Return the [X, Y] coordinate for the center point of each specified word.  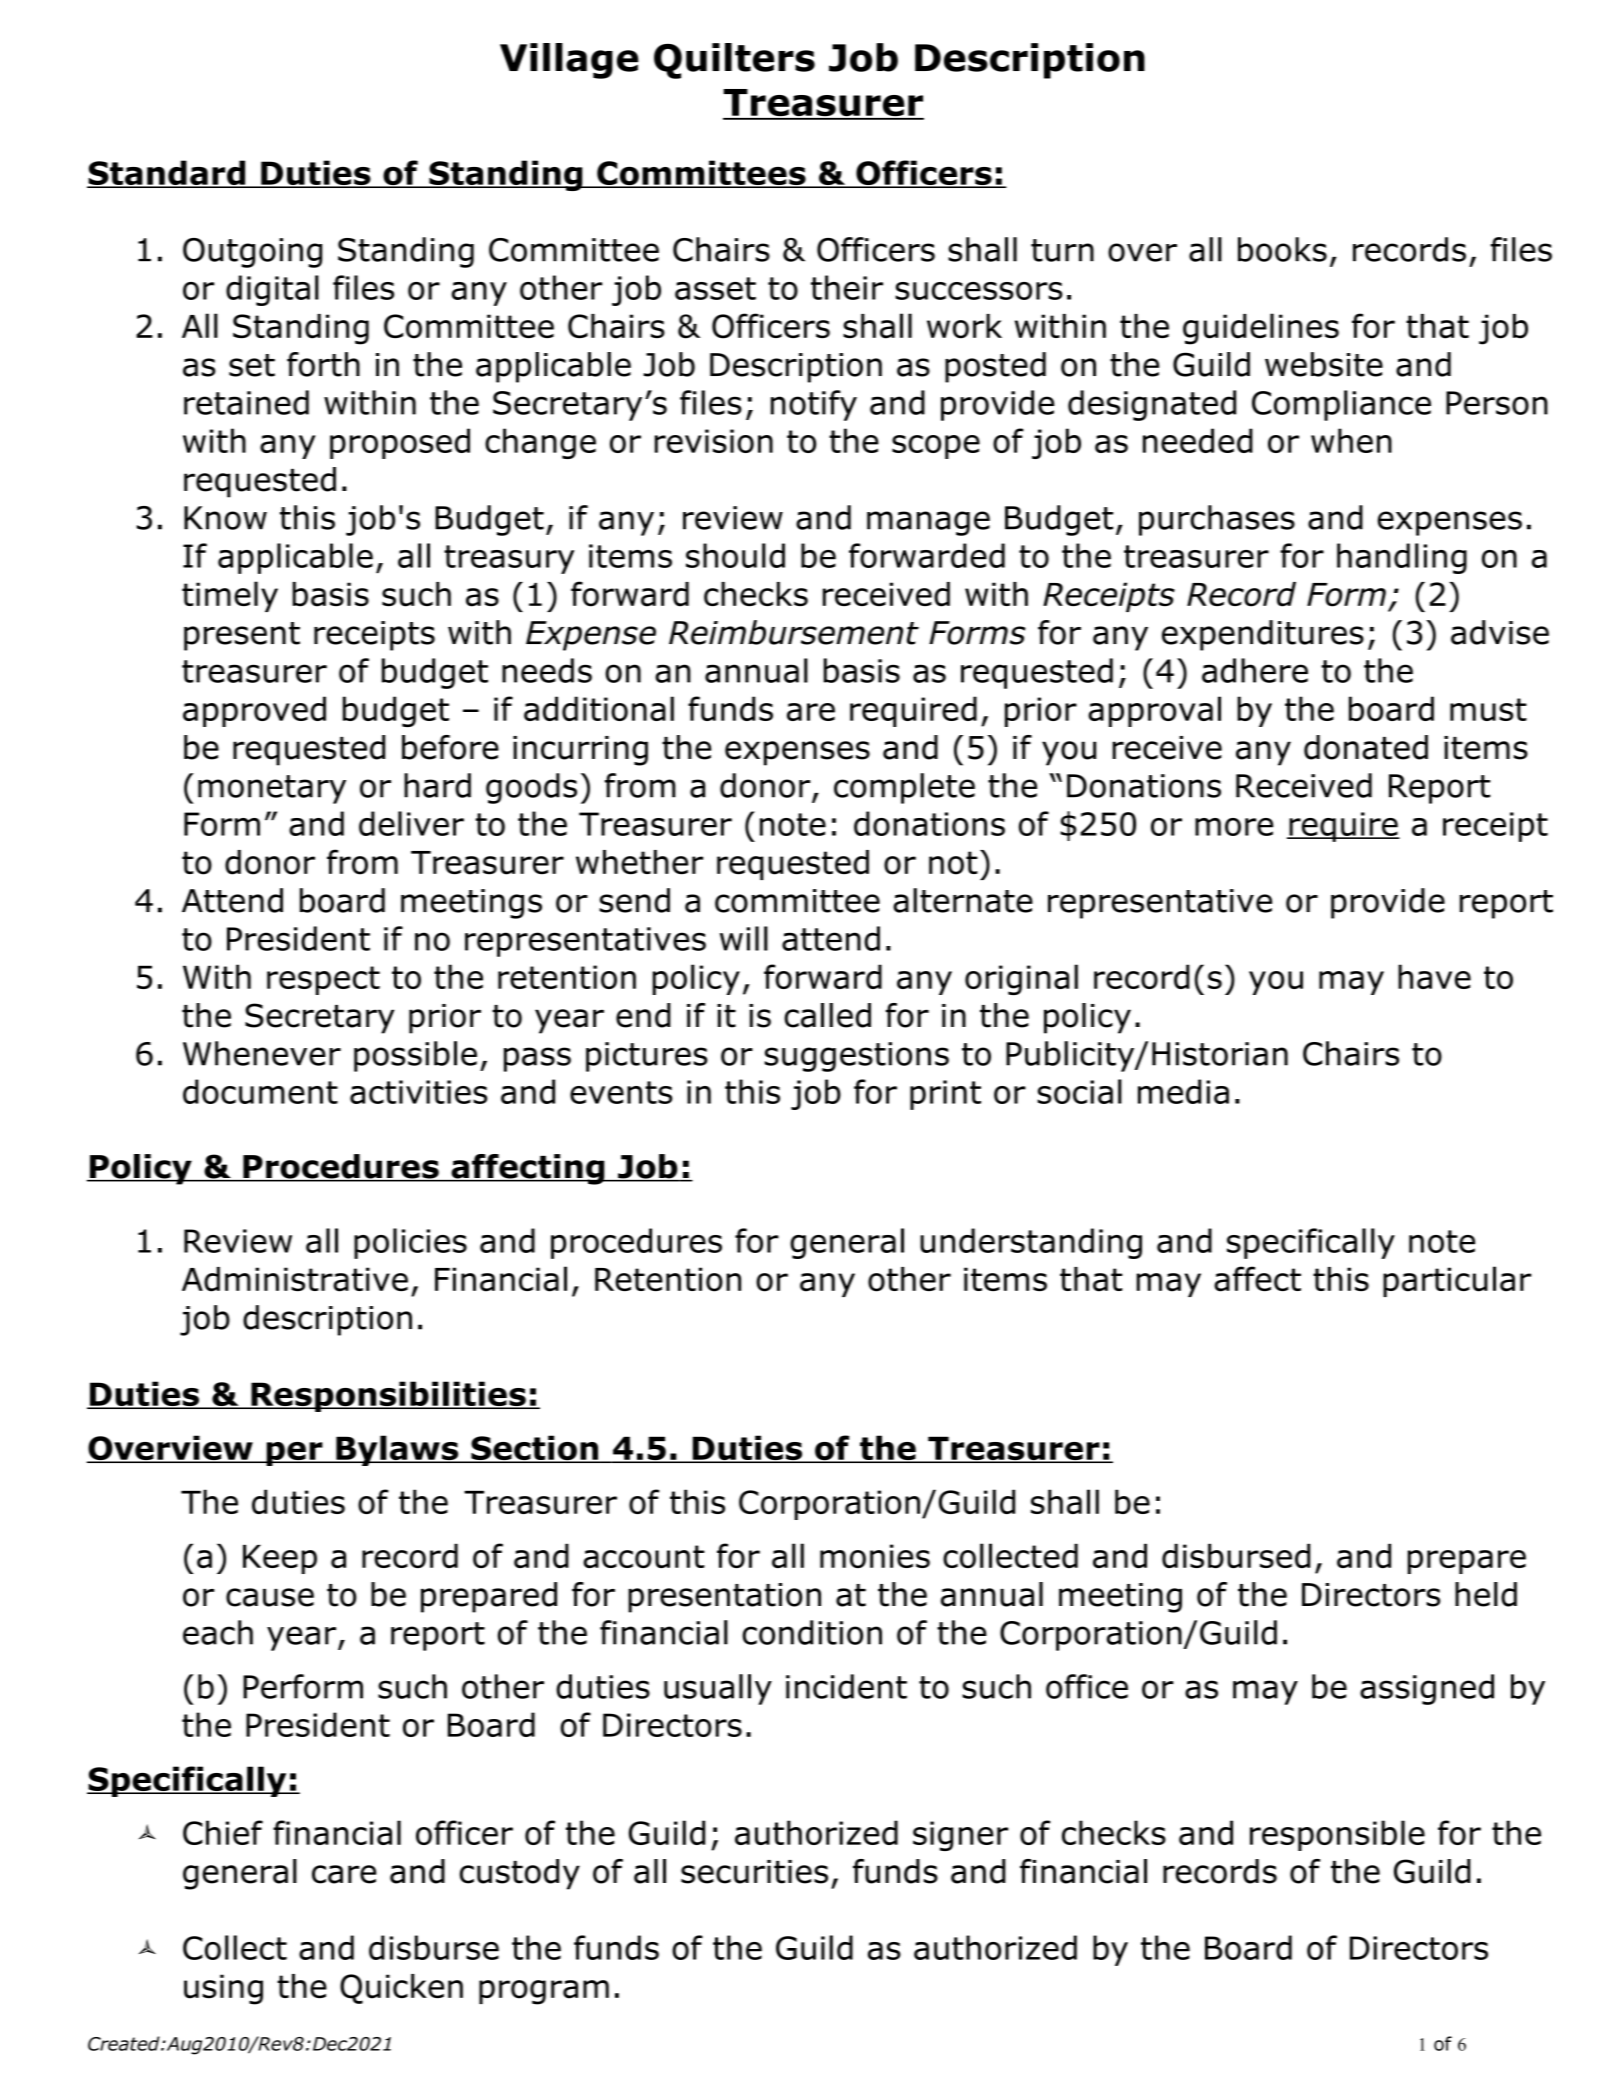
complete [904, 788]
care [344, 1874]
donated [1366, 747]
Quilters [734, 61]
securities [754, 1872]
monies [875, 1556]
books [1282, 249]
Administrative [295, 1279]
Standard [167, 174]
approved [254, 711]
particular [1457, 1281]
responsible [1337, 1835]
